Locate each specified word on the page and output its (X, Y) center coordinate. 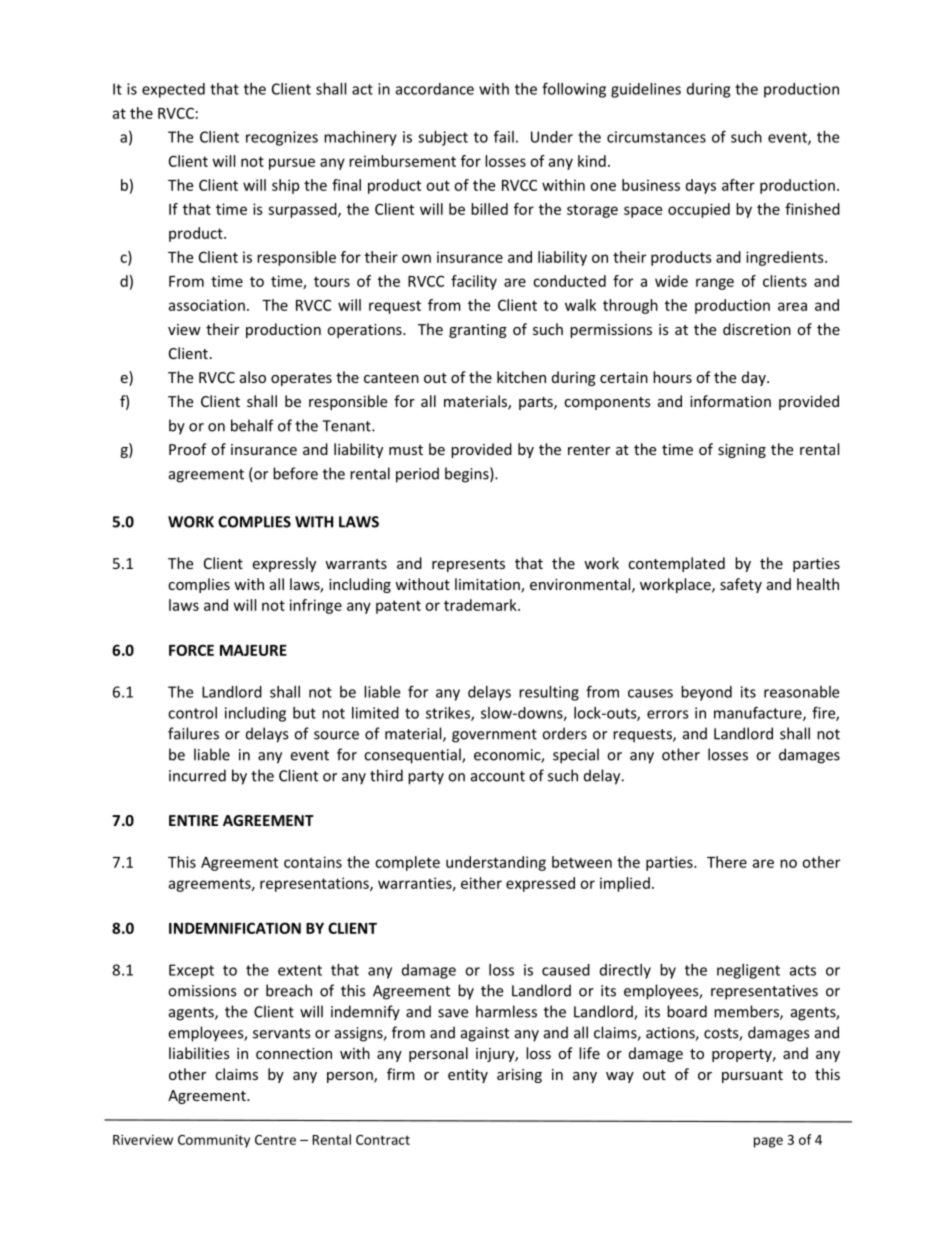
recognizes (282, 138)
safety (741, 585)
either (481, 883)
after (738, 185)
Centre (275, 1140)
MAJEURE (253, 650)
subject (443, 138)
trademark (481, 605)
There (727, 862)
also (253, 377)
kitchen (521, 377)
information (730, 401)
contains (313, 862)
